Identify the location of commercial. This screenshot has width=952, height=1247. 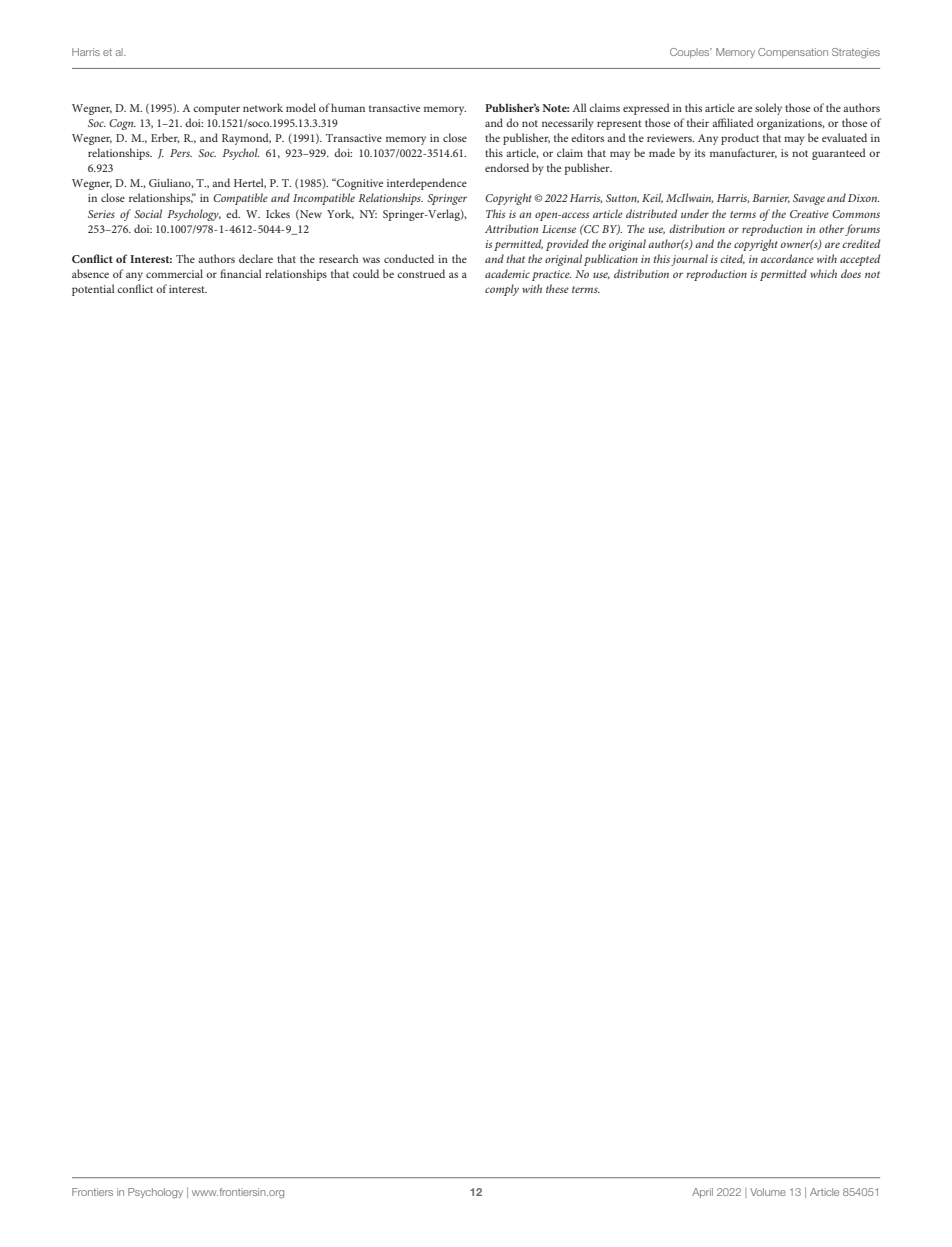
(174, 273).
